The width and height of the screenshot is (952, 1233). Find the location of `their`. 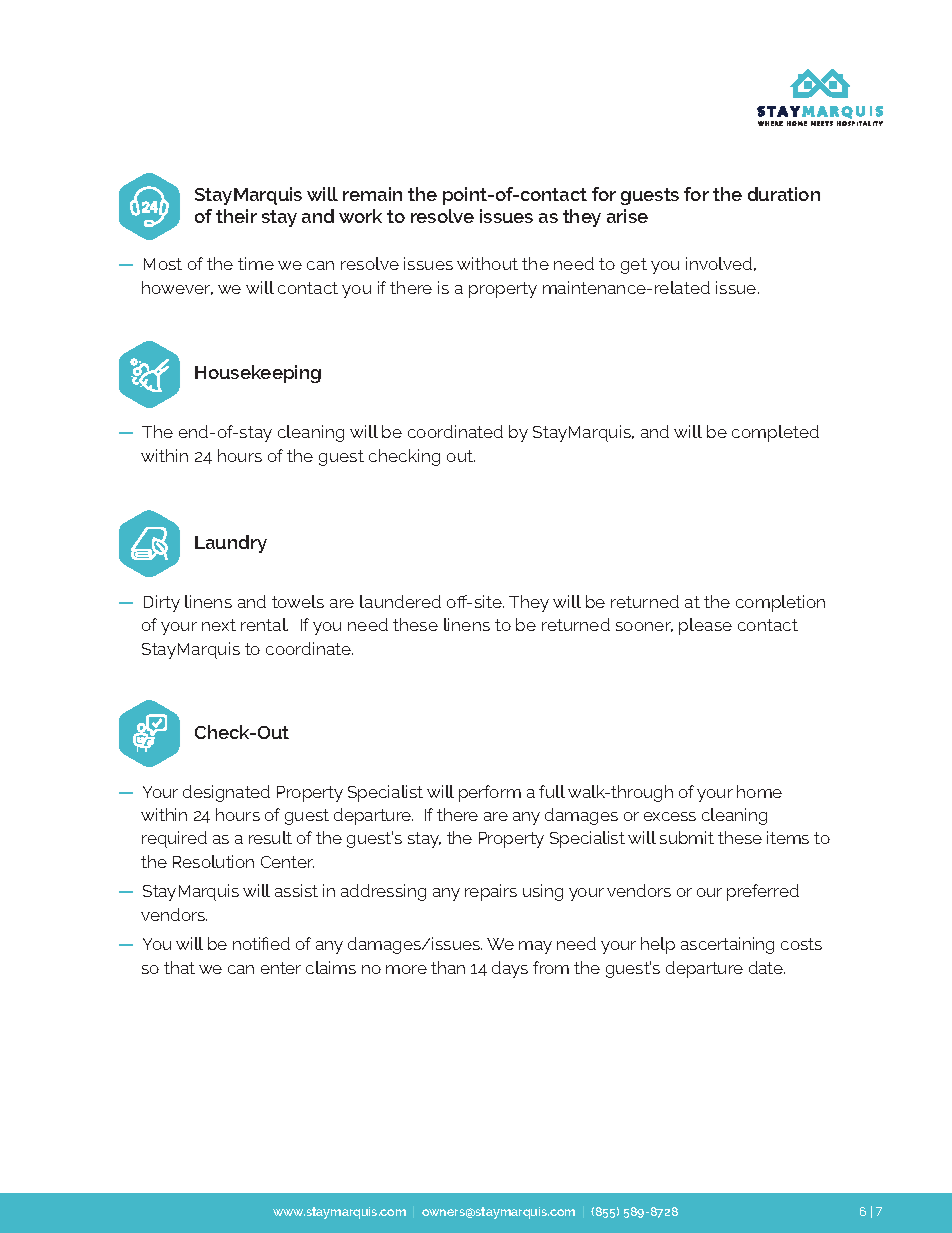

their is located at coordinates (236, 216).
